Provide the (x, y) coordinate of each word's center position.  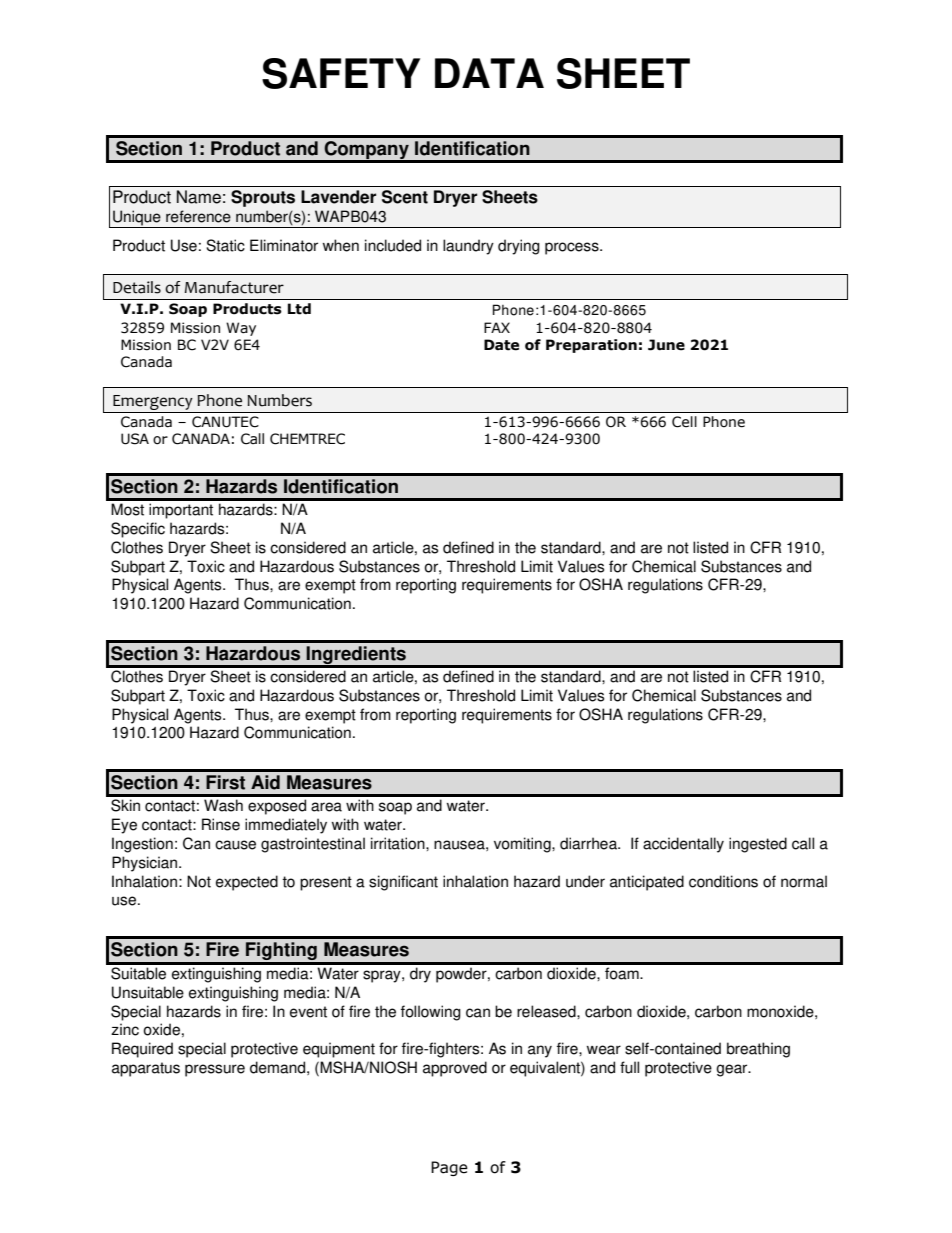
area (326, 807)
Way (241, 329)
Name (199, 197)
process (573, 248)
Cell (684, 422)
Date (501, 345)
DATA (489, 73)
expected (247, 883)
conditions (723, 881)
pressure (215, 1070)
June (666, 345)
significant (403, 883)
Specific (138, 530)
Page (449, 1168)
